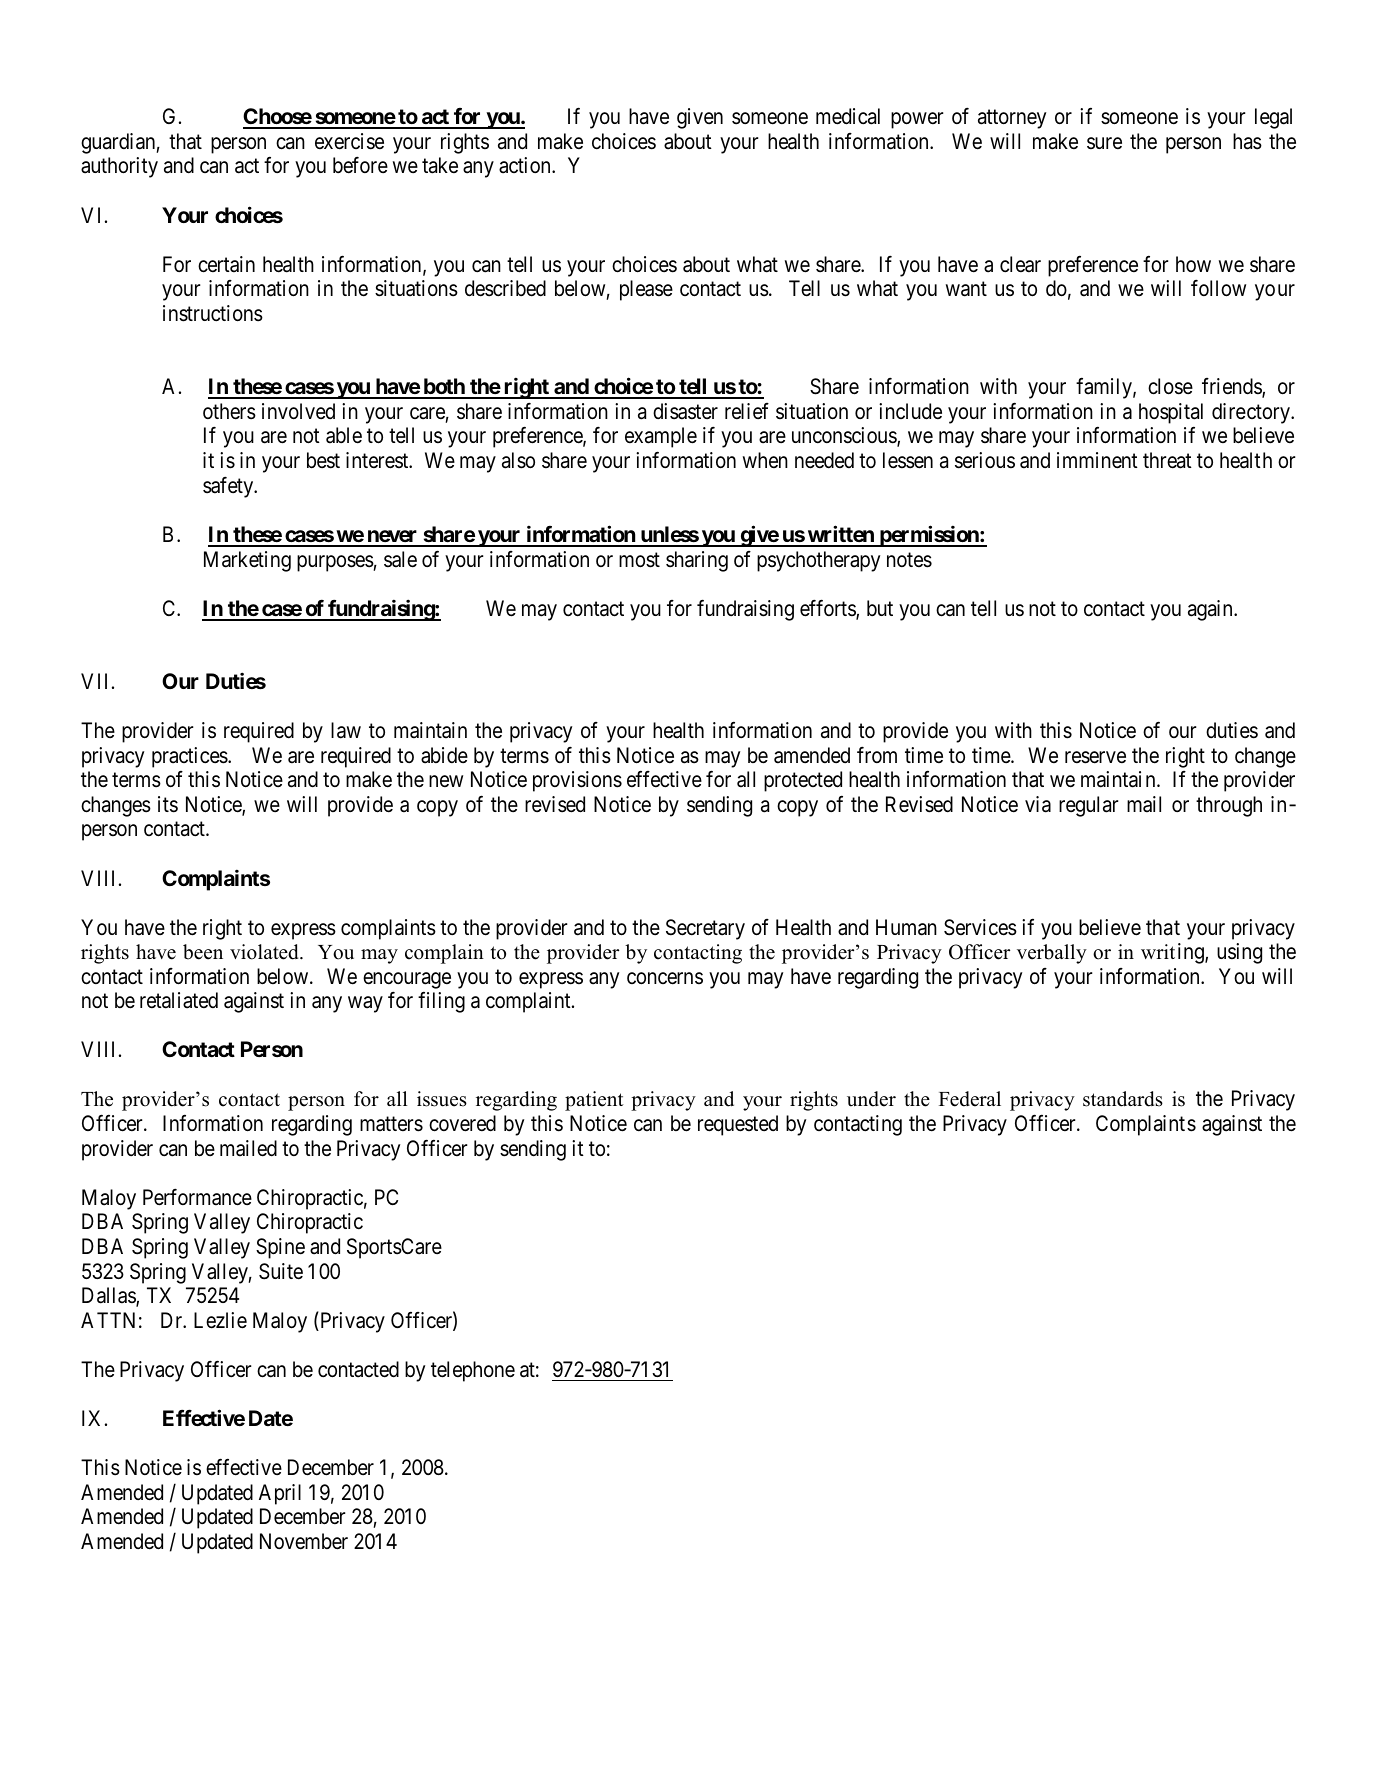 This screenshot has width=1376, height=1780. What do you see at coordinates (1123, 1099) in the screenshot?
I see `standards` at bounding box center [1123, 1099].
